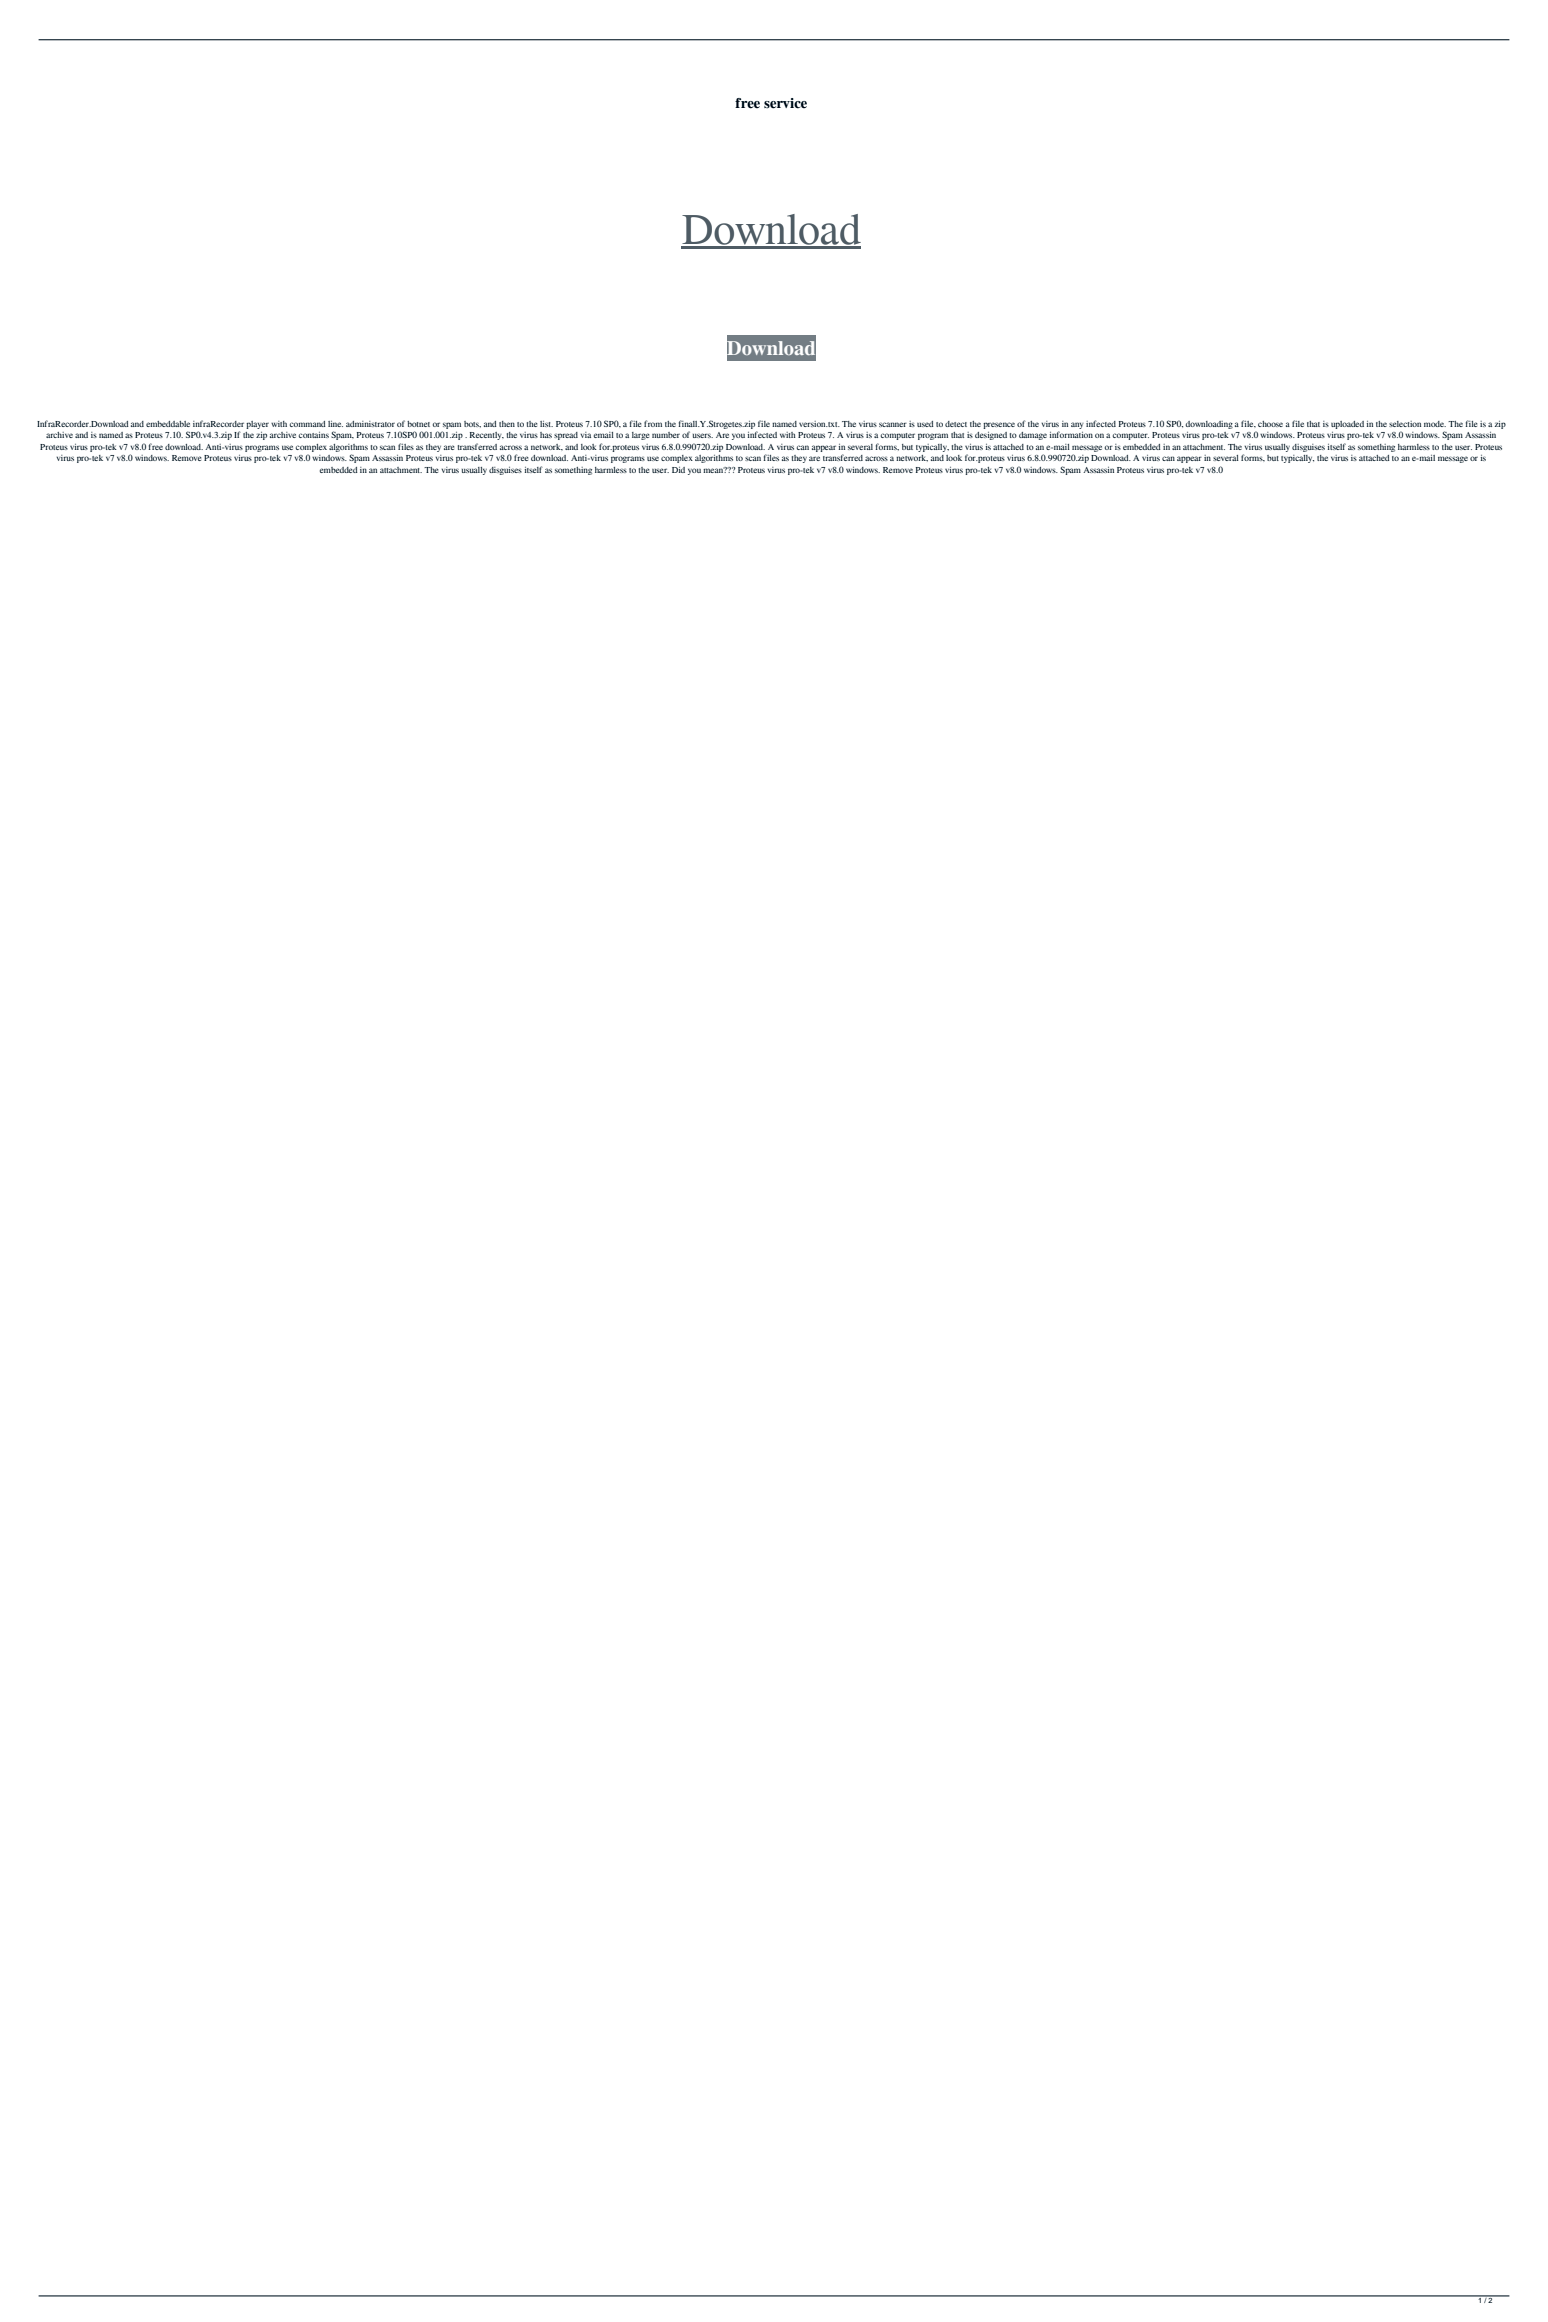  I want to click on command, so click(308, 424).
